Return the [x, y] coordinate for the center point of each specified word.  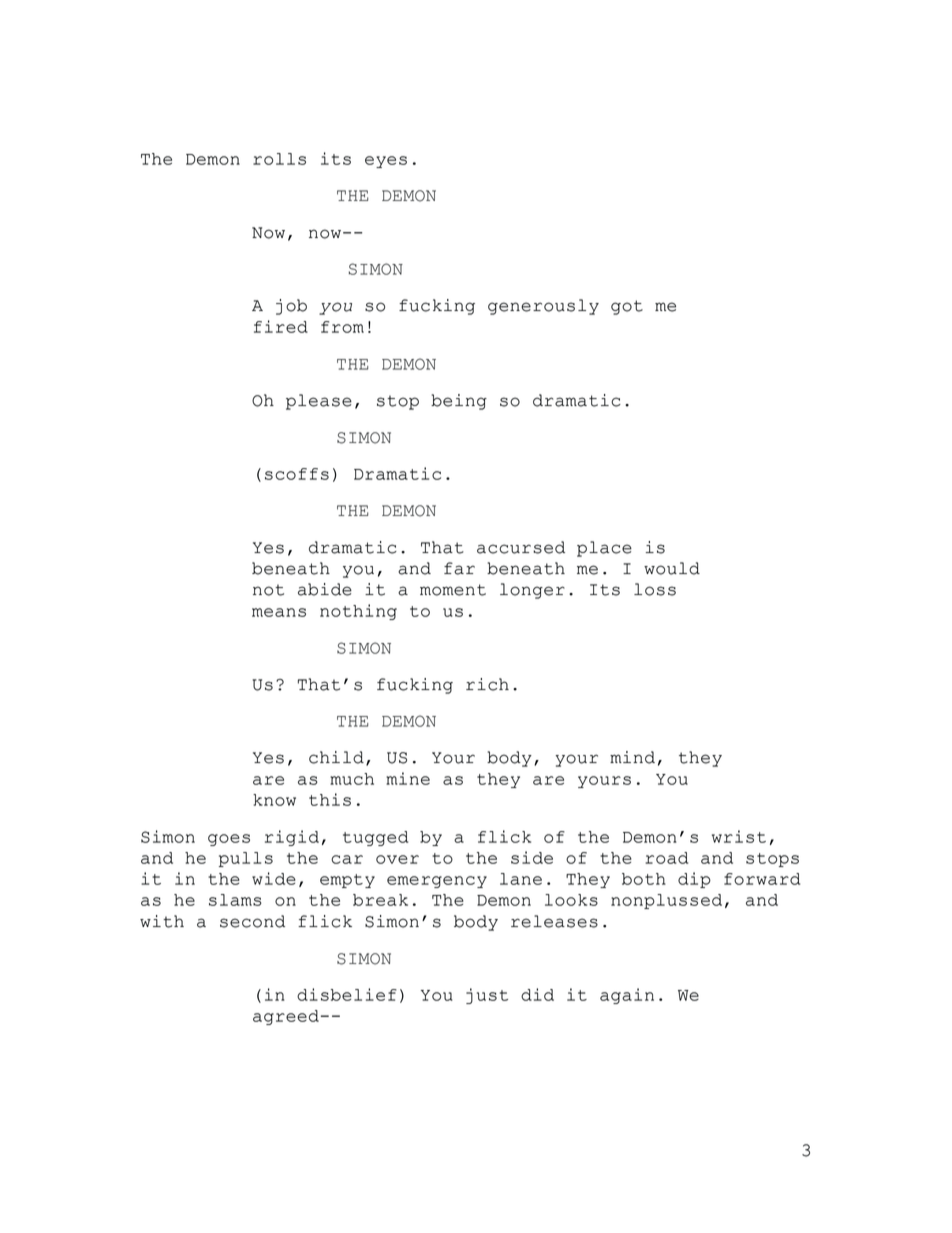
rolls [279, 159]
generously [543, 307]
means [279, 612]
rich [487, 684]
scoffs [297, 474]
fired [281, 326]
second [252, 921]
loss [655, 589]
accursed [521, 547]
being [459, 402]
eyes [386, 162]
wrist [739, 836]
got [627, 307]
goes [229, 840]
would [672, 568]
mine [408, 778]
